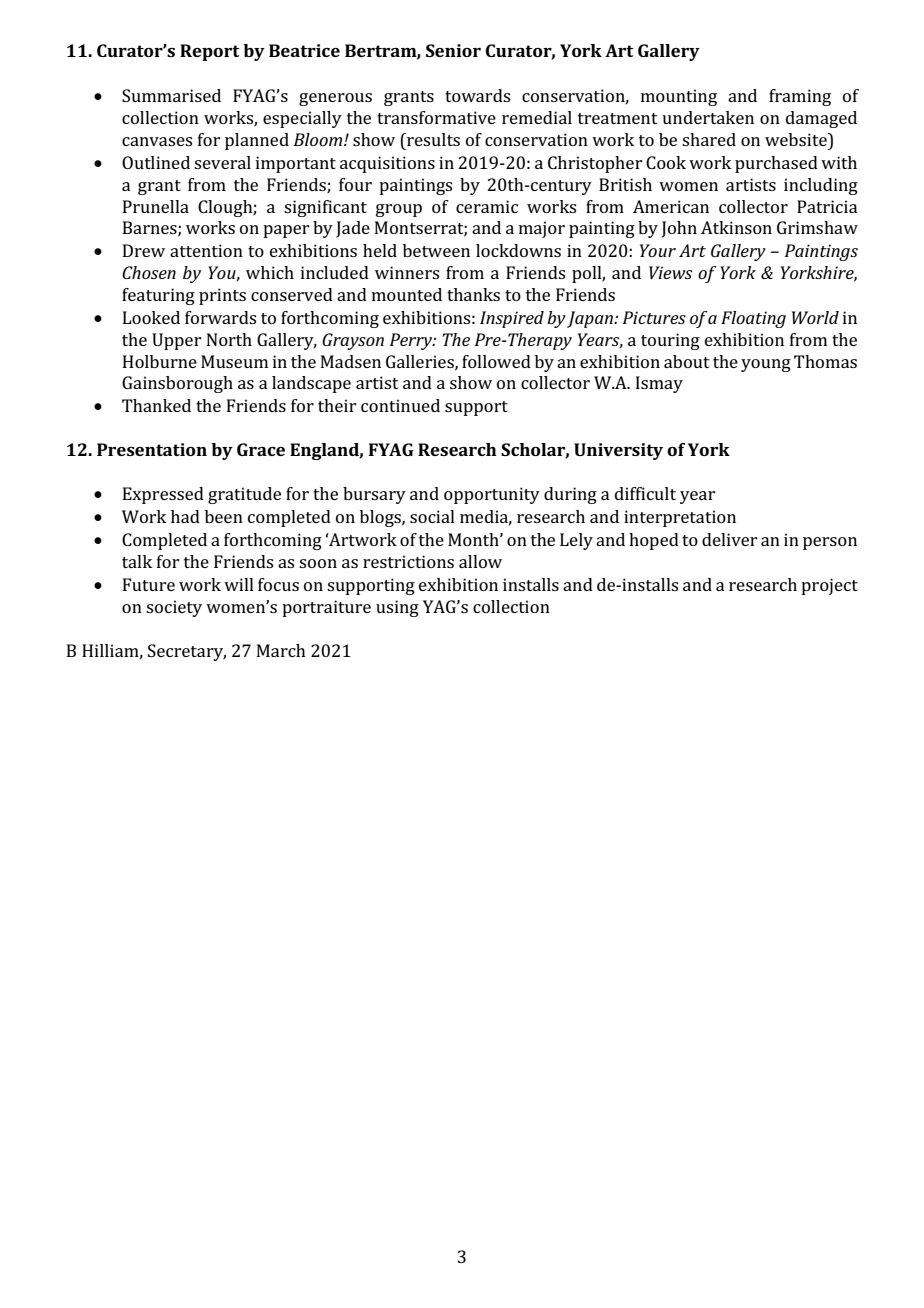 This page has height=1308, width=924. Describe the element at coordinates (209, 52) in the page. I see `Report` at that location.
